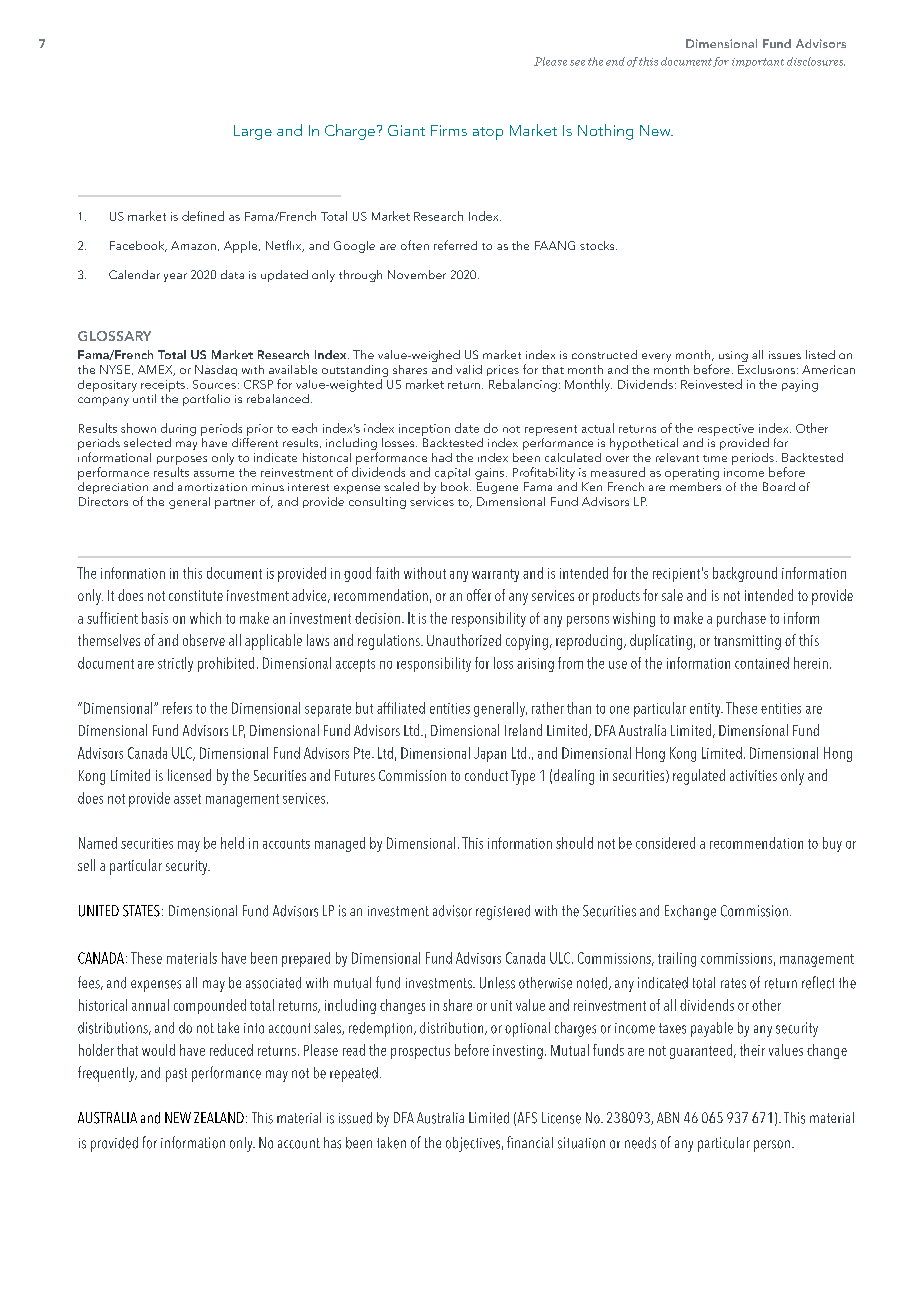  I want to click on offer, so click(479, 595).
